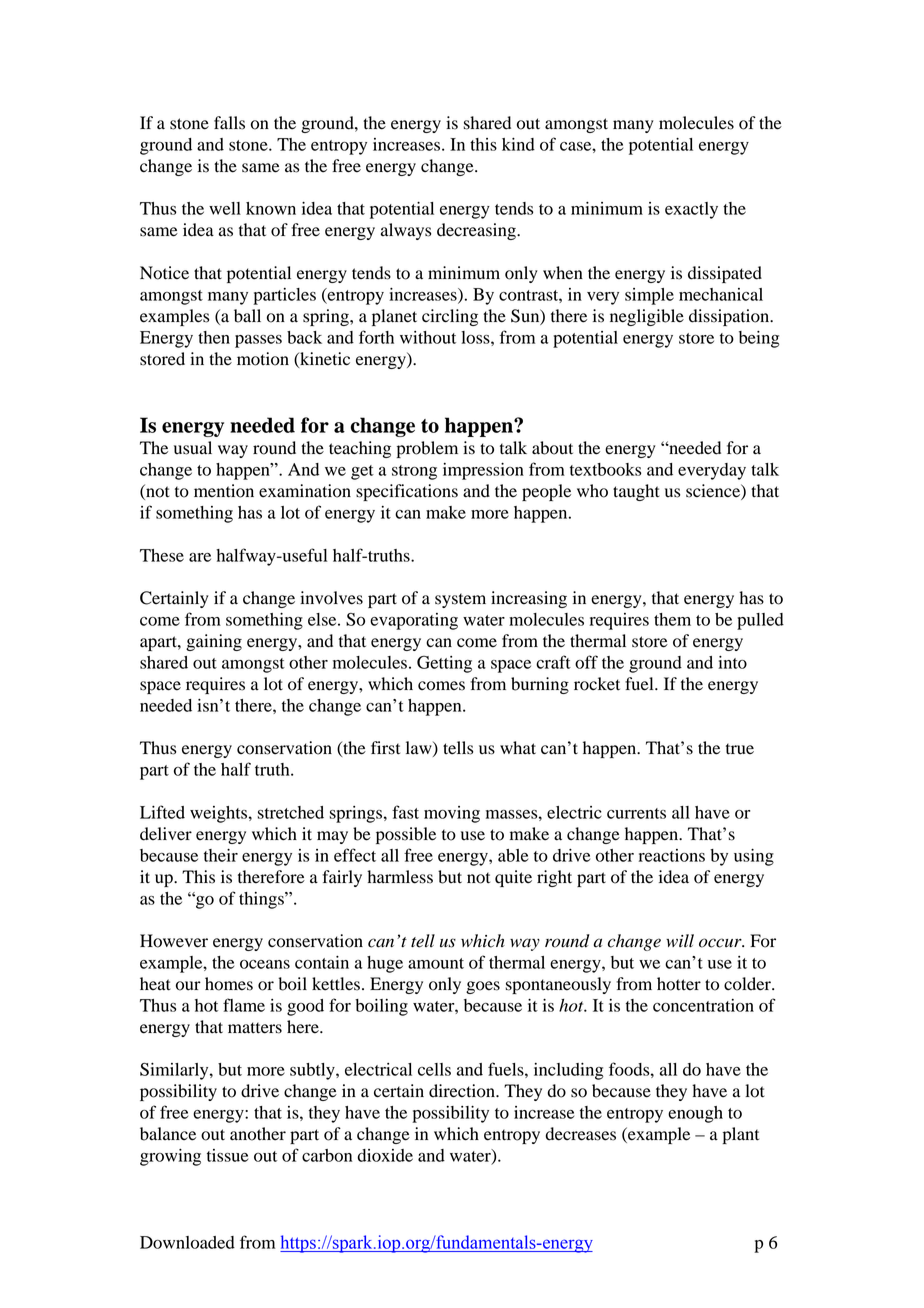  What do you see at coordinates (452, 814) in the page?
I see `moving` at bounding box center [452, 814].
